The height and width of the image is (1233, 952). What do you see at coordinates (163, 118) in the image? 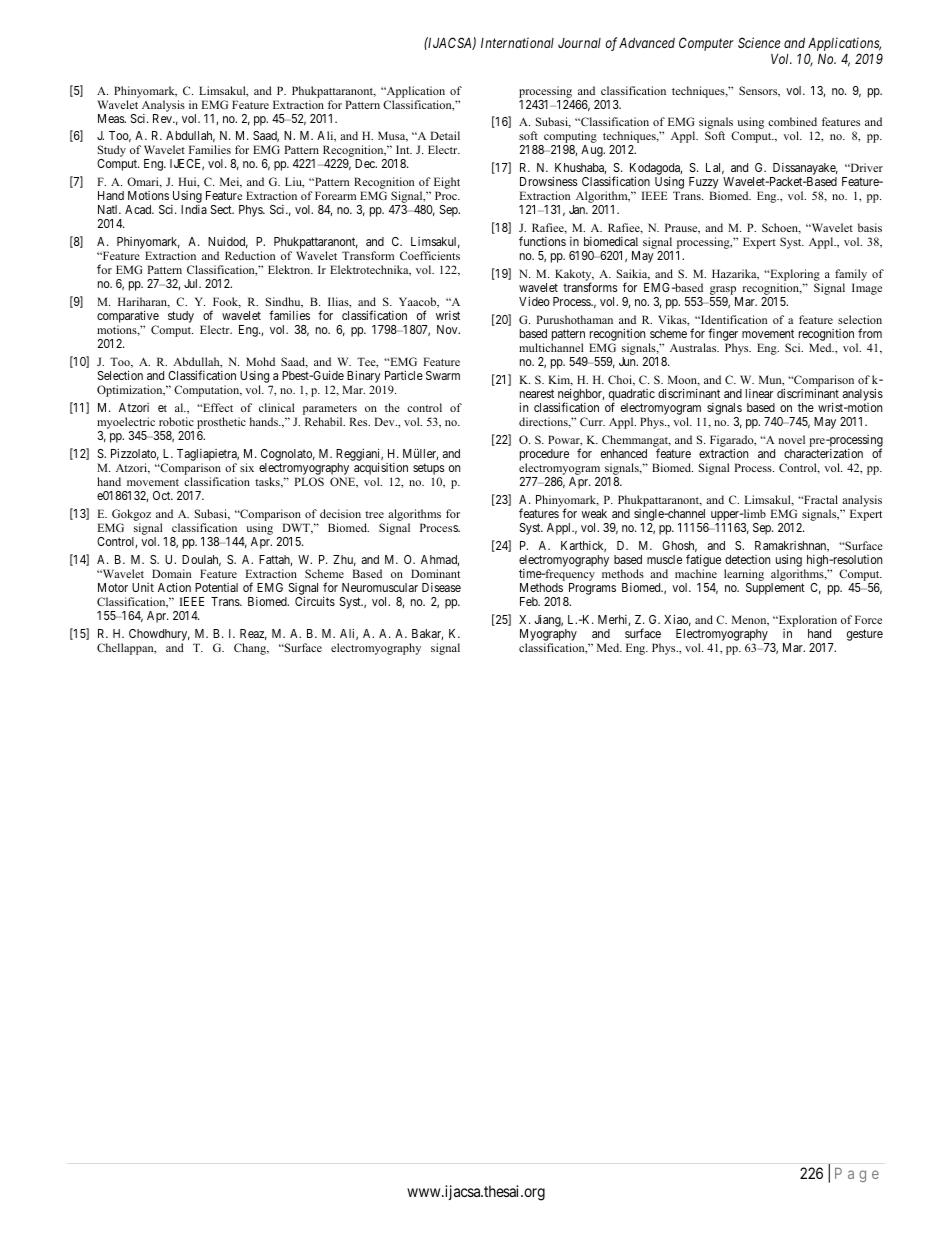
I see `Rev` at bounding box center [163, 118].
